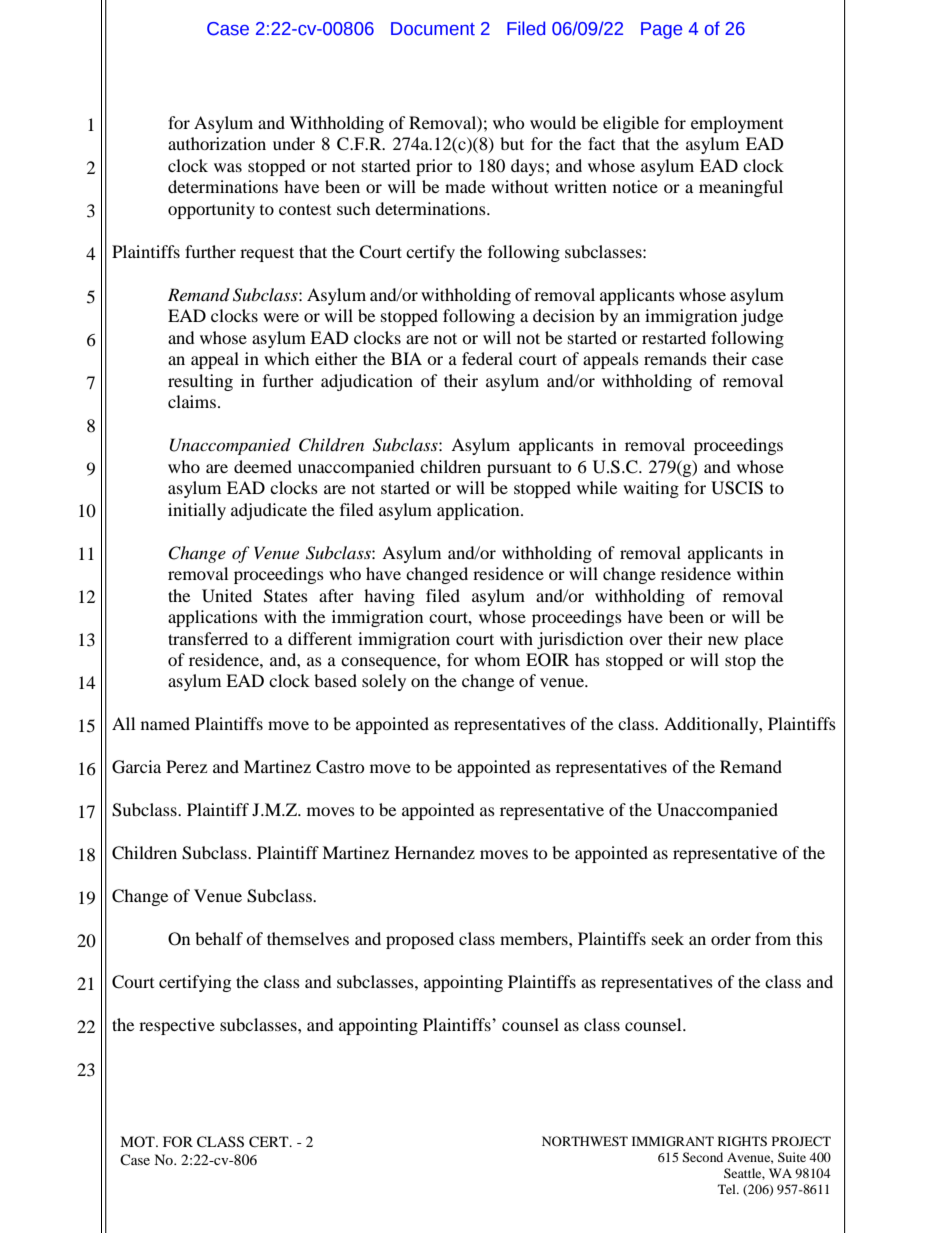 The width and height of the image is (952, 1233). Describe the element at coordinates (420, 940) in the image. I see `proposed` at that location.
